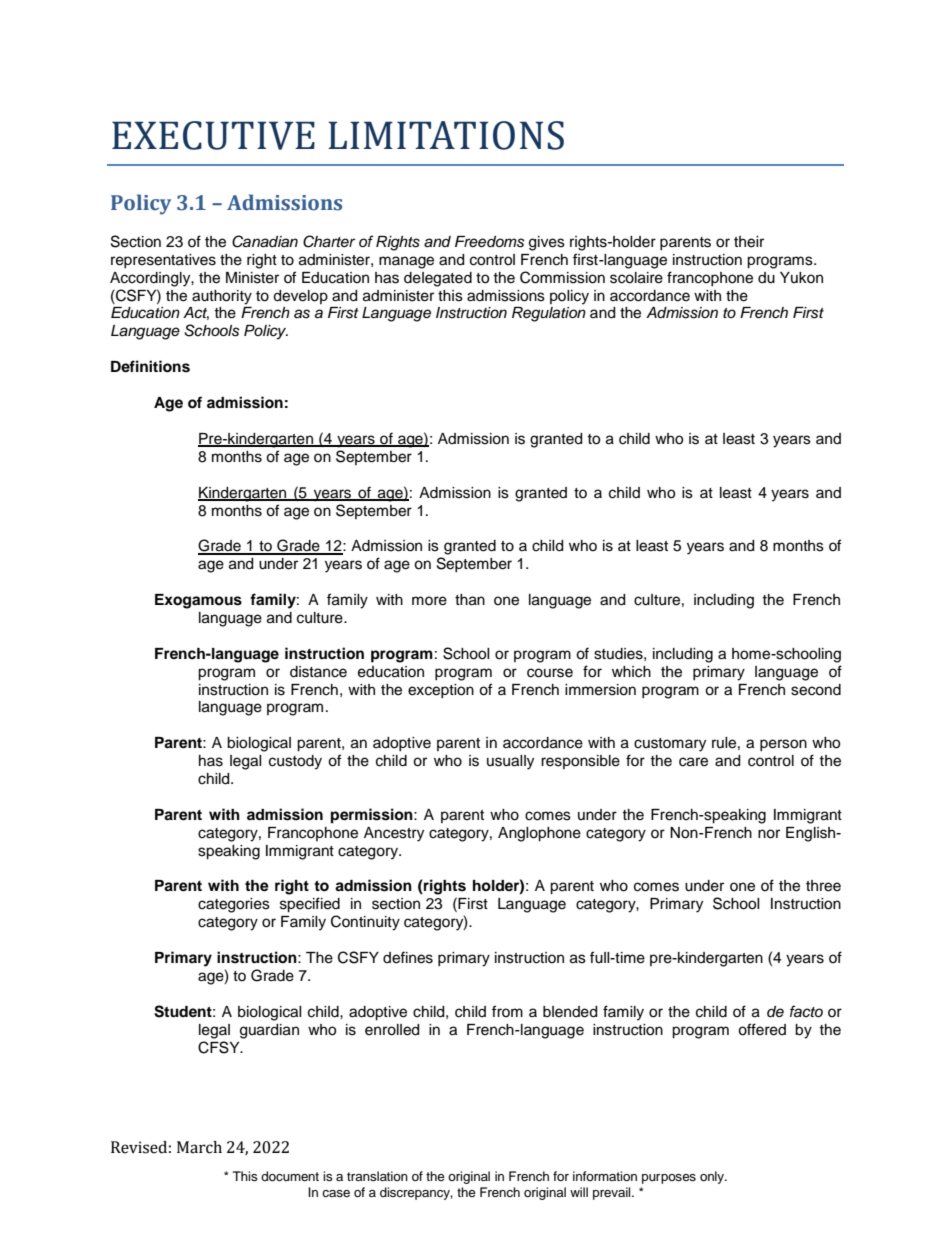 The image size is (952, 1233). I want to click on Yukon, so click(801, 277).
